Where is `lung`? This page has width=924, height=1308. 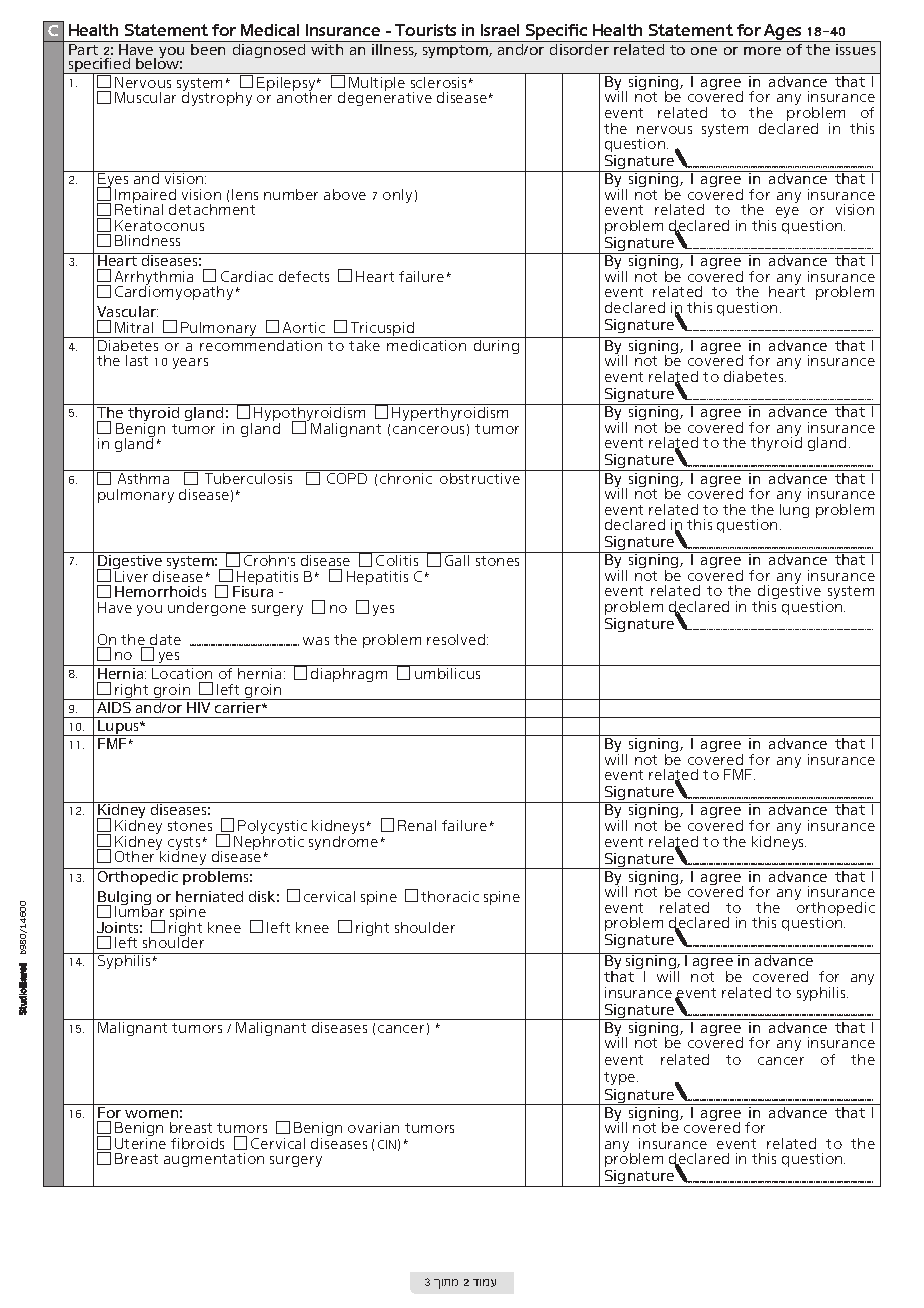
lung is located at coordinates (794, 511).
